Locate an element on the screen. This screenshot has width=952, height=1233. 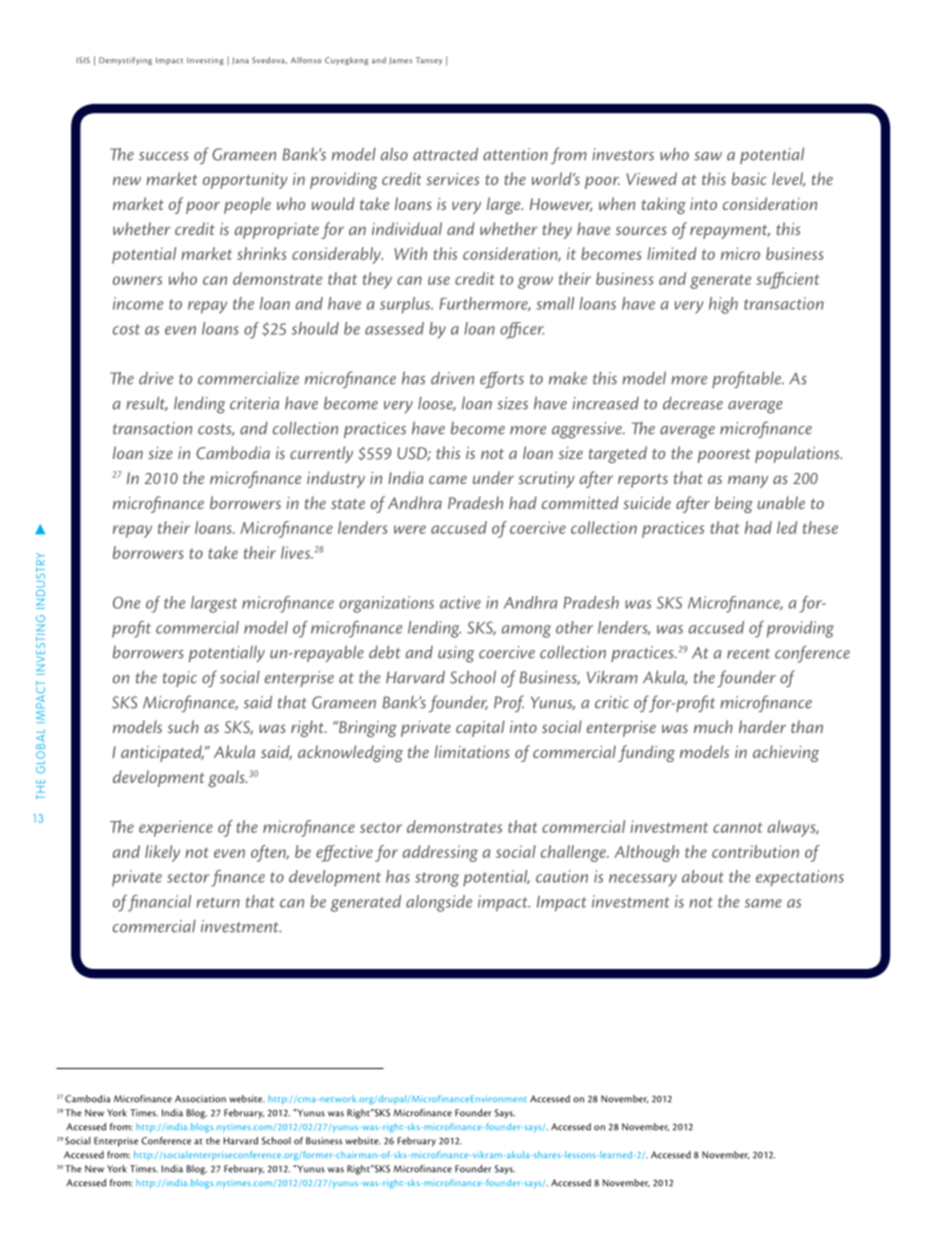
Association is located at coordinates (200, 1099).
